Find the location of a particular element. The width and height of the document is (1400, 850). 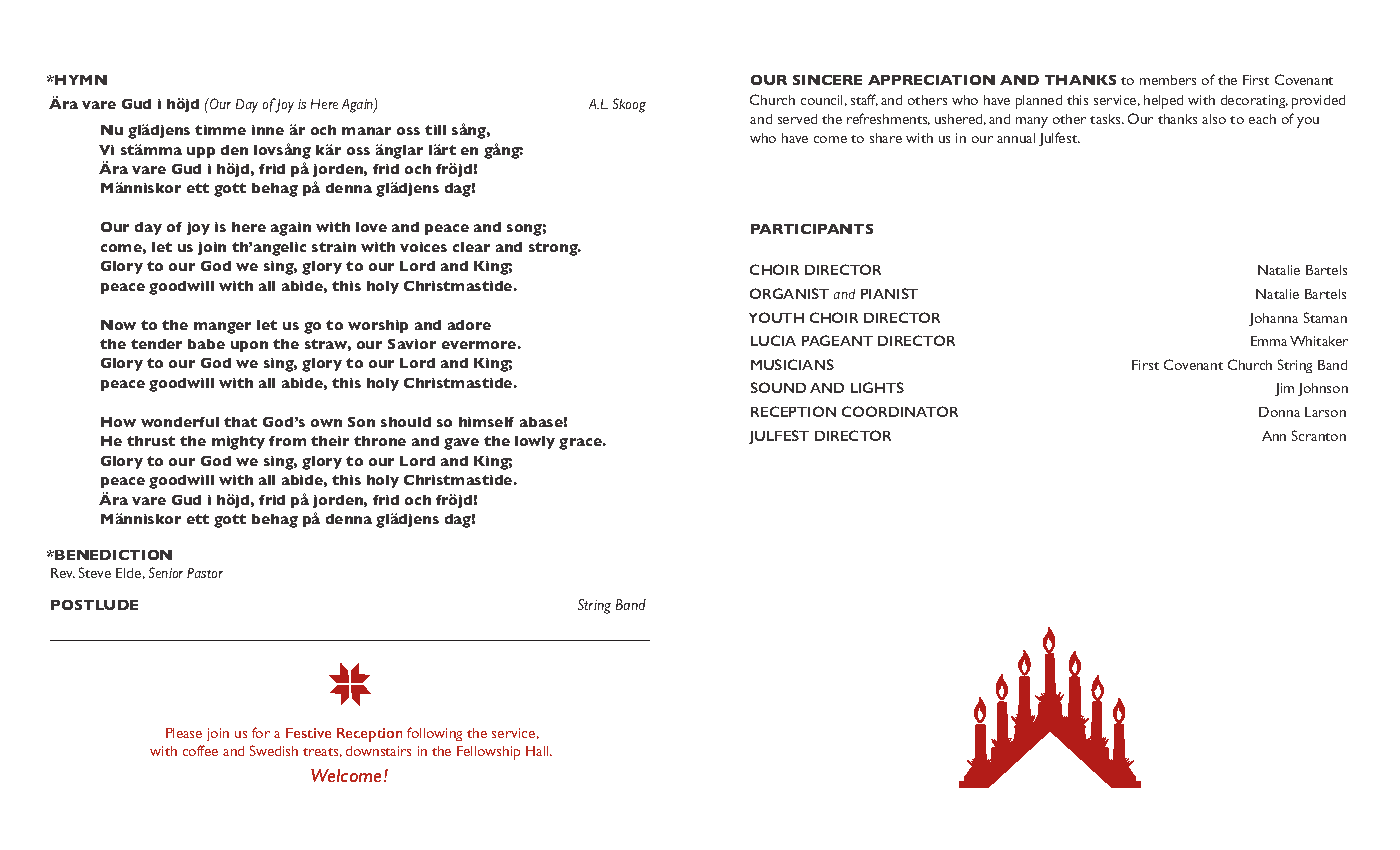

Scranton is located at coordinates (1319, 435).
